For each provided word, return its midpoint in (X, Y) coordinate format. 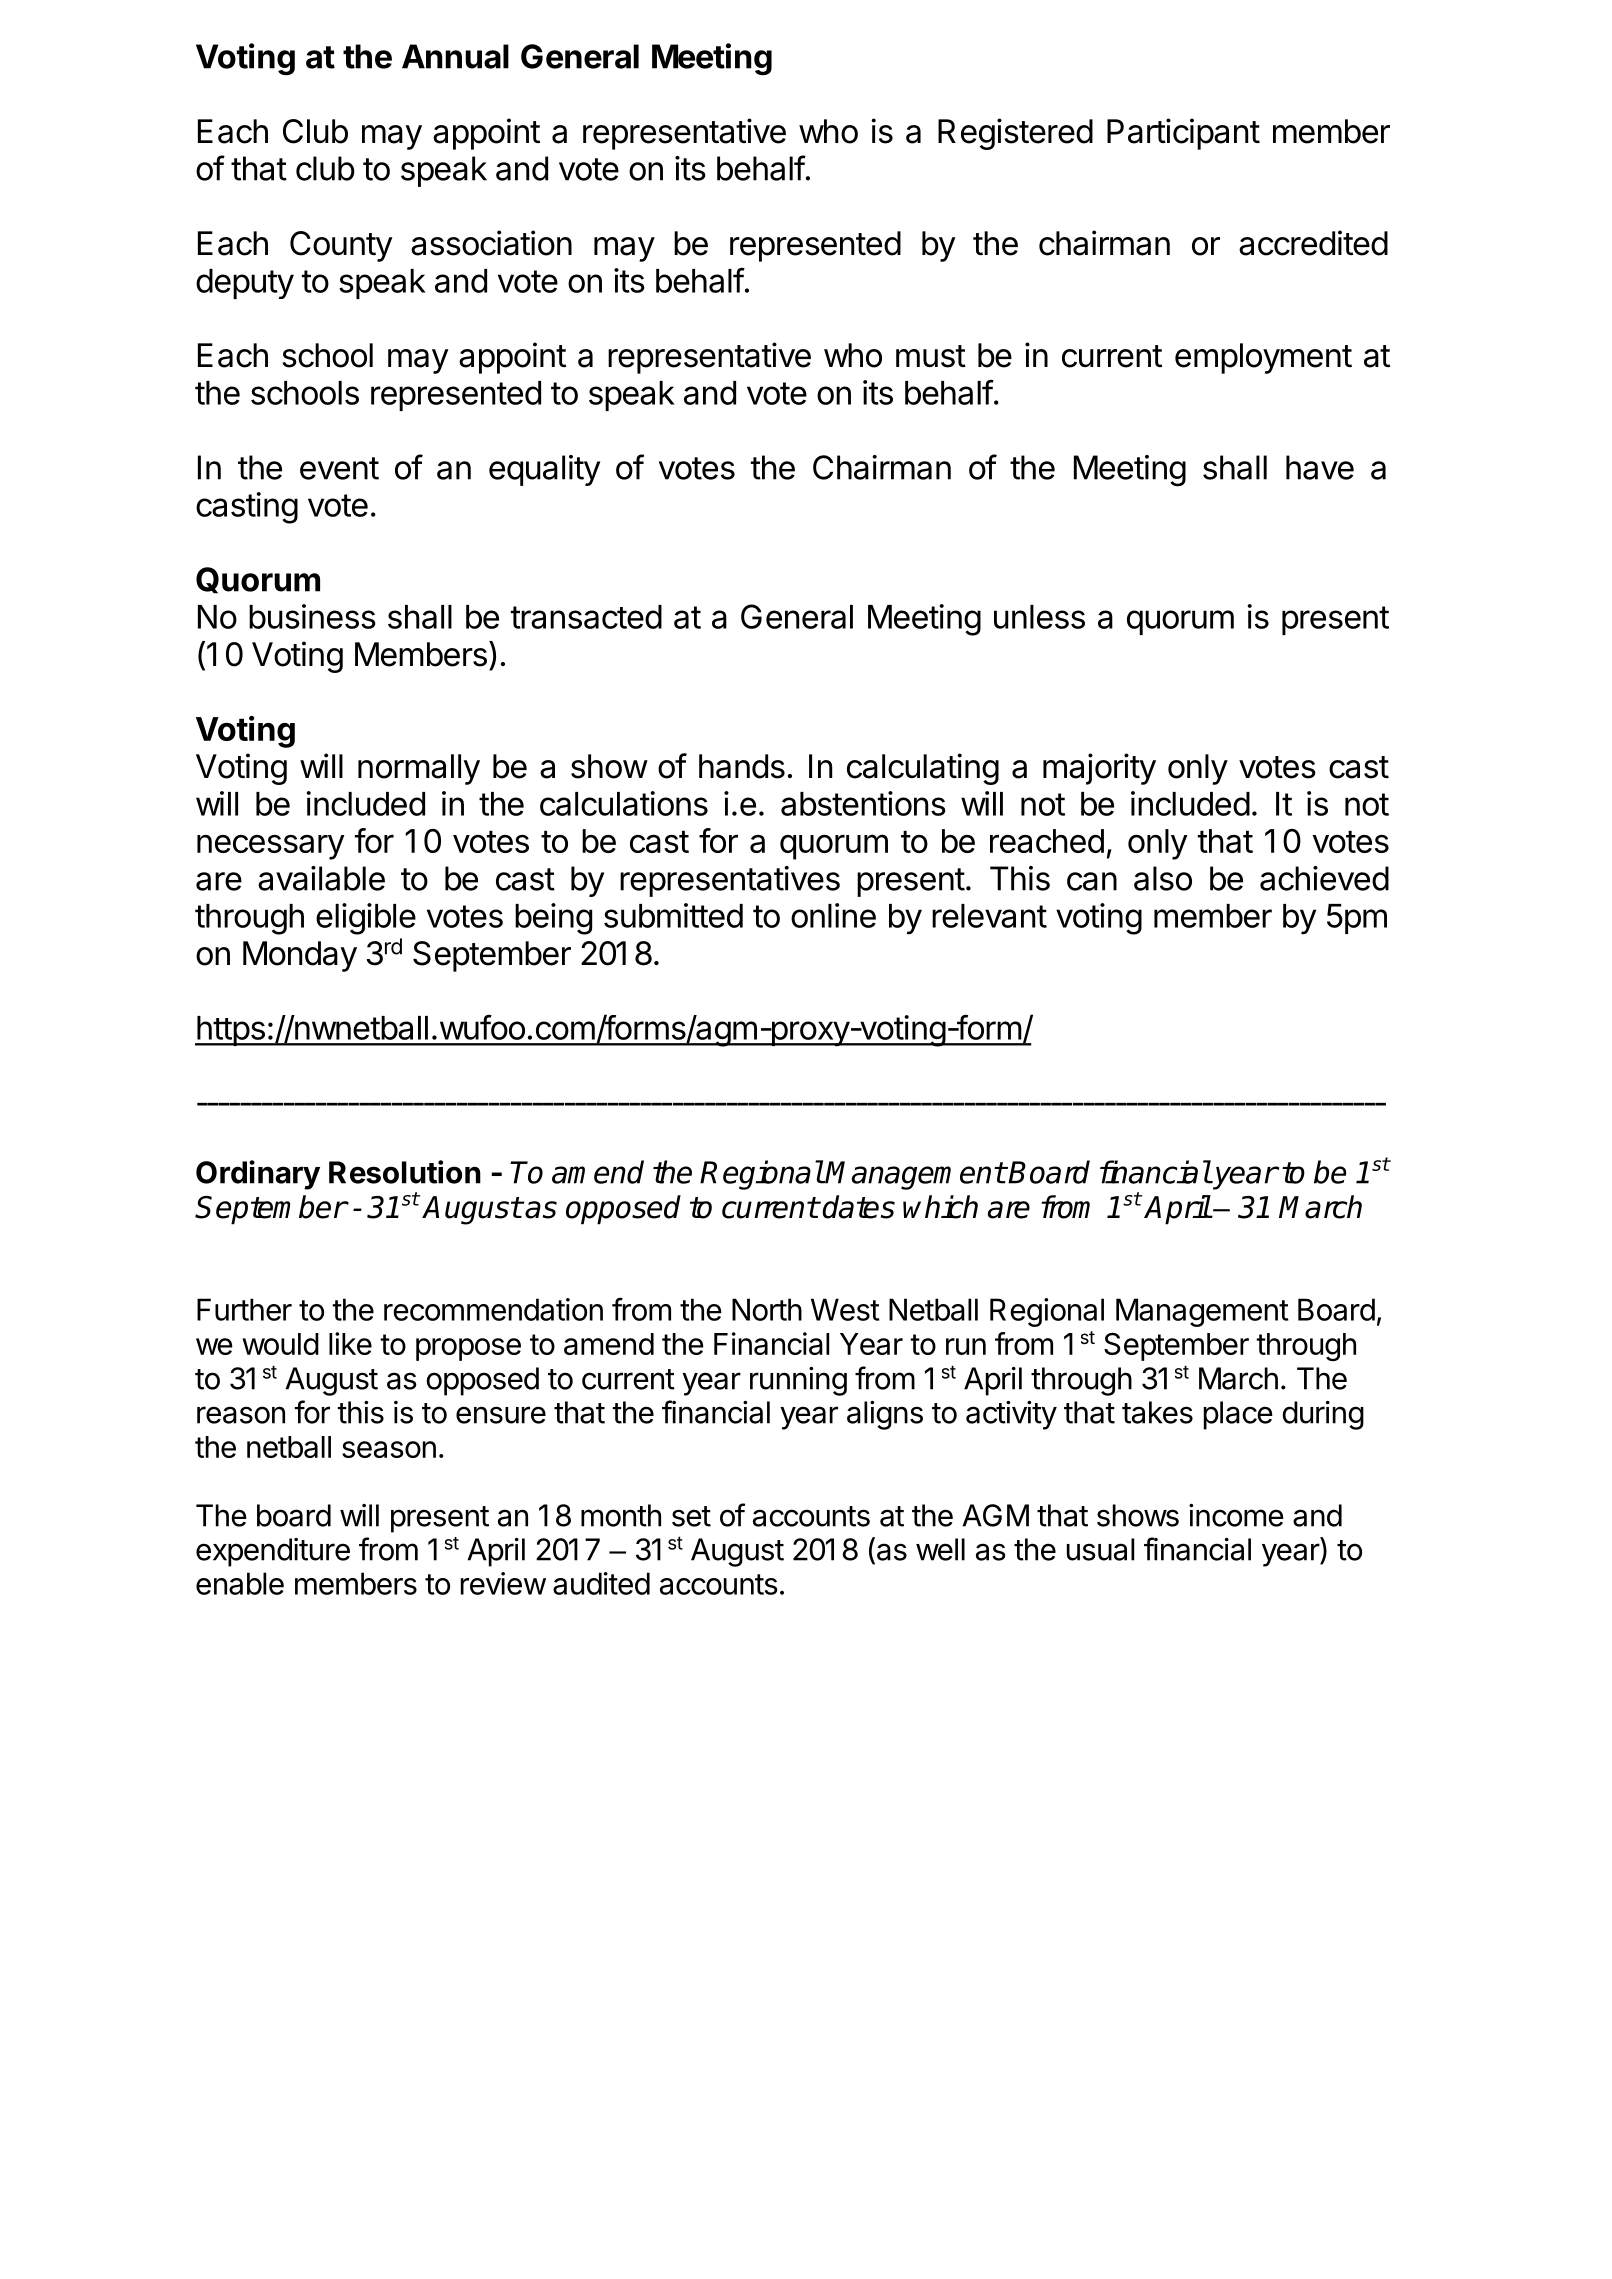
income (1236, 1515)
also (1163, 878)
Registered (1015, 134)
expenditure (273, 1552)
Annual (455, 56)
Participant (1183, 134)
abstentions (863, 803)
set (691, 1516)
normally (419, 769)
